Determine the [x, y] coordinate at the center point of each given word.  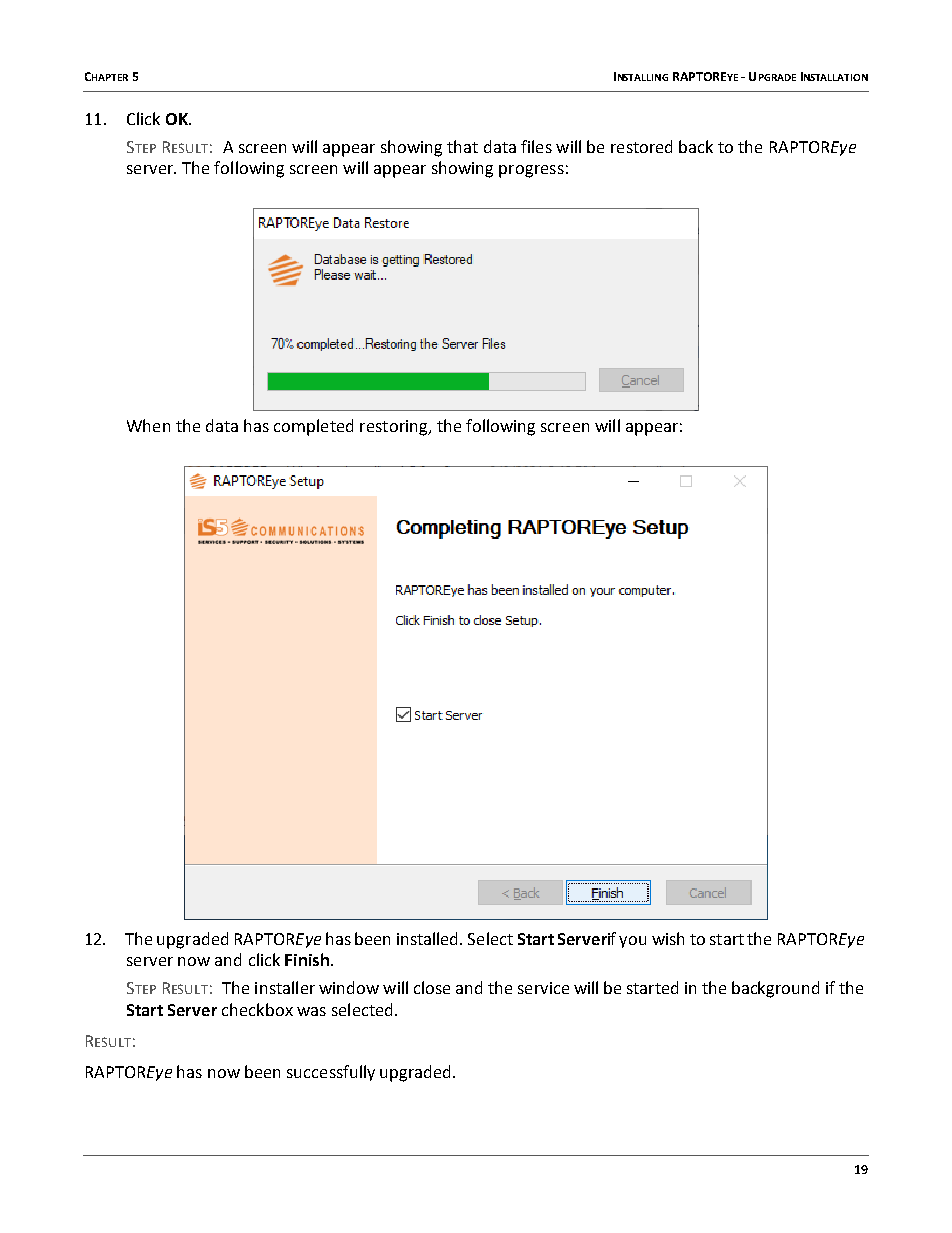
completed [313, 427]
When [148, 425]
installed [429, 938]
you [632, 942]
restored [641, 146]
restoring [395, 428]
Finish [307, 959]
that [462, 146]
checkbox [257, 1009]
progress [531, 171]
